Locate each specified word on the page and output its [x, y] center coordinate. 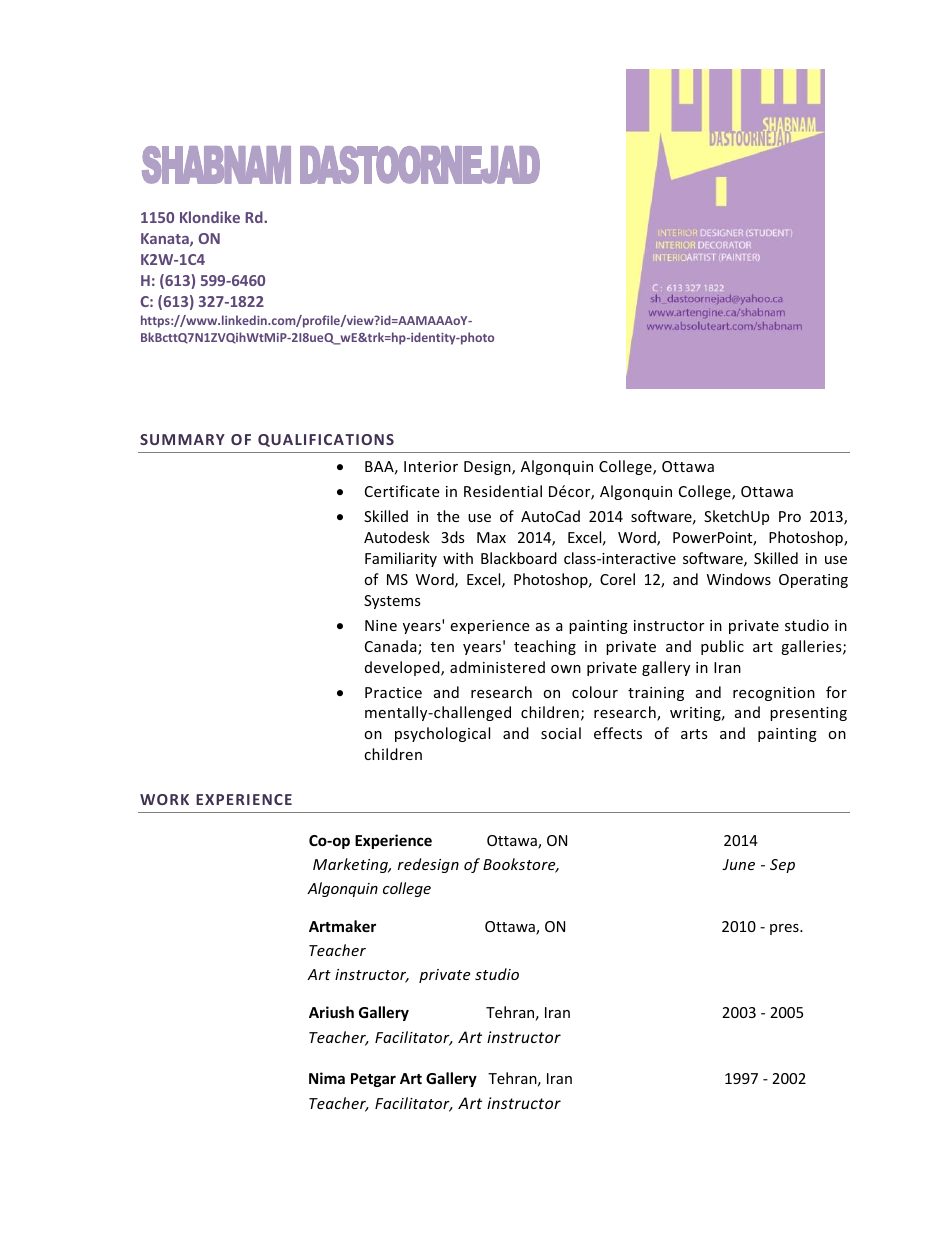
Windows [739, 579]
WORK [164, 799]
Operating [813, 581]
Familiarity [401, 559]
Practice [393, 692]
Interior [431, 466]
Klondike [210, 217]
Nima [327, 1078]
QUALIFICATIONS [326, 440]
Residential [503, 491]
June [738, 864]
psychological [442, 734]
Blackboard [519, 558]
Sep [782, 866]
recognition [774, 694]
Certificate [402, 491]
